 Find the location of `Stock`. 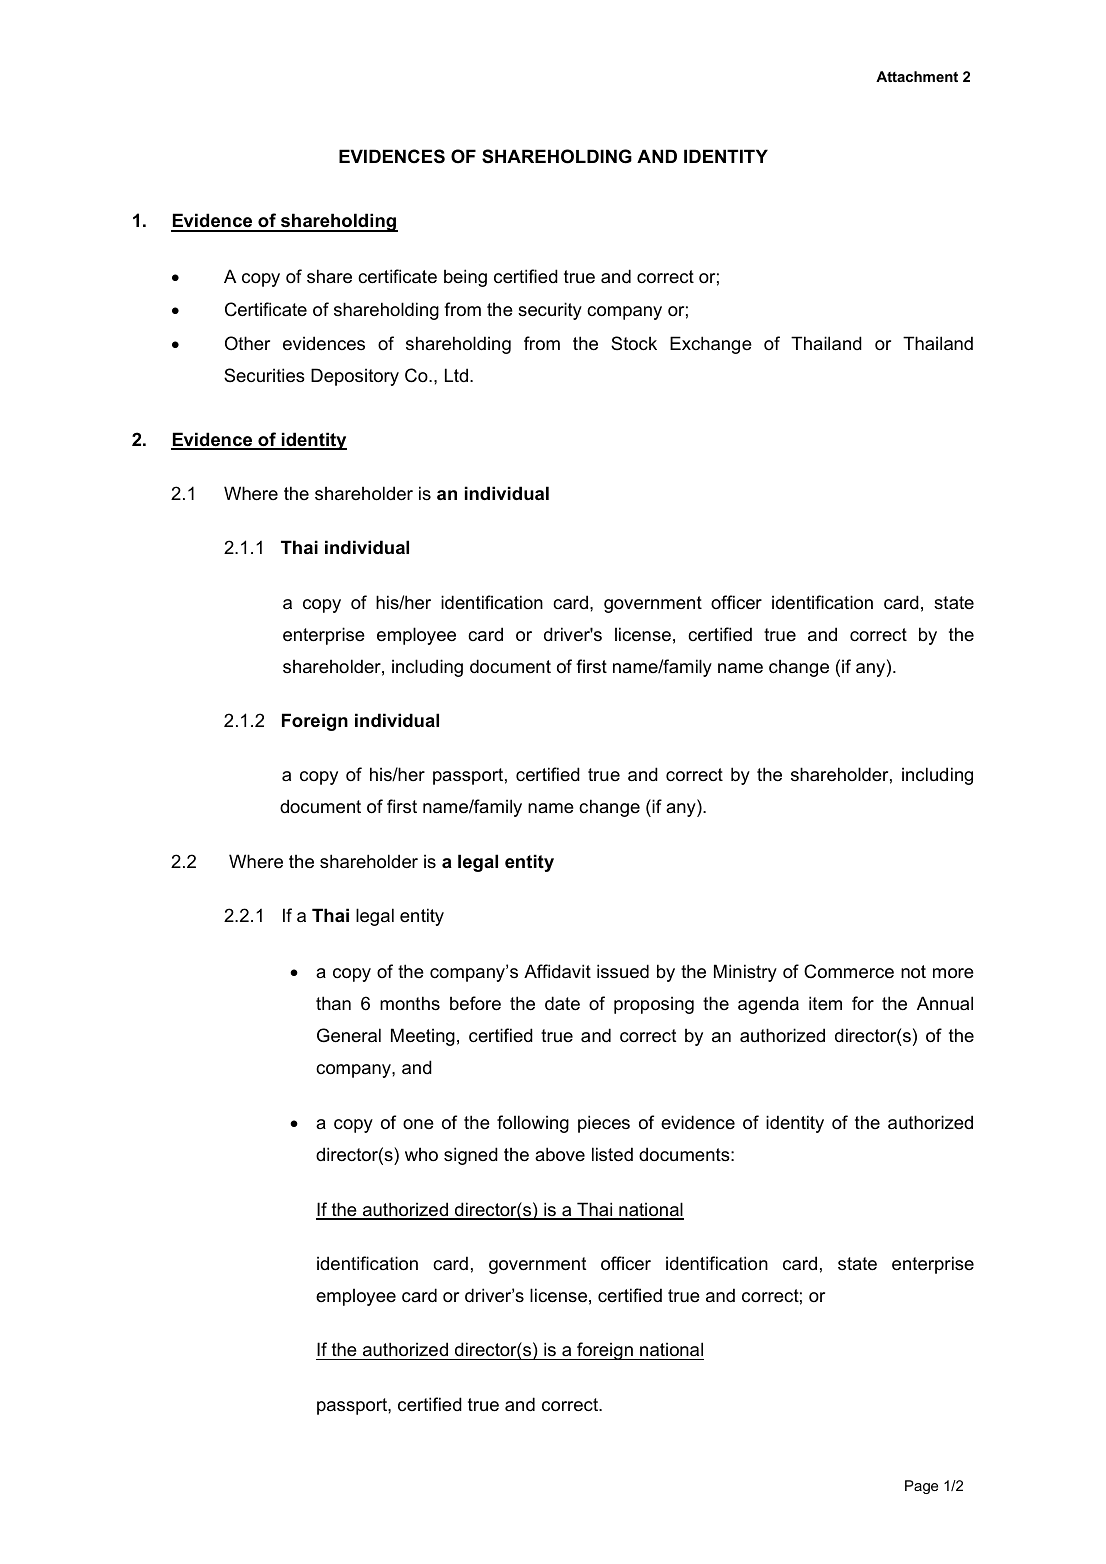

Stock is located at coordinates (634, 343).
